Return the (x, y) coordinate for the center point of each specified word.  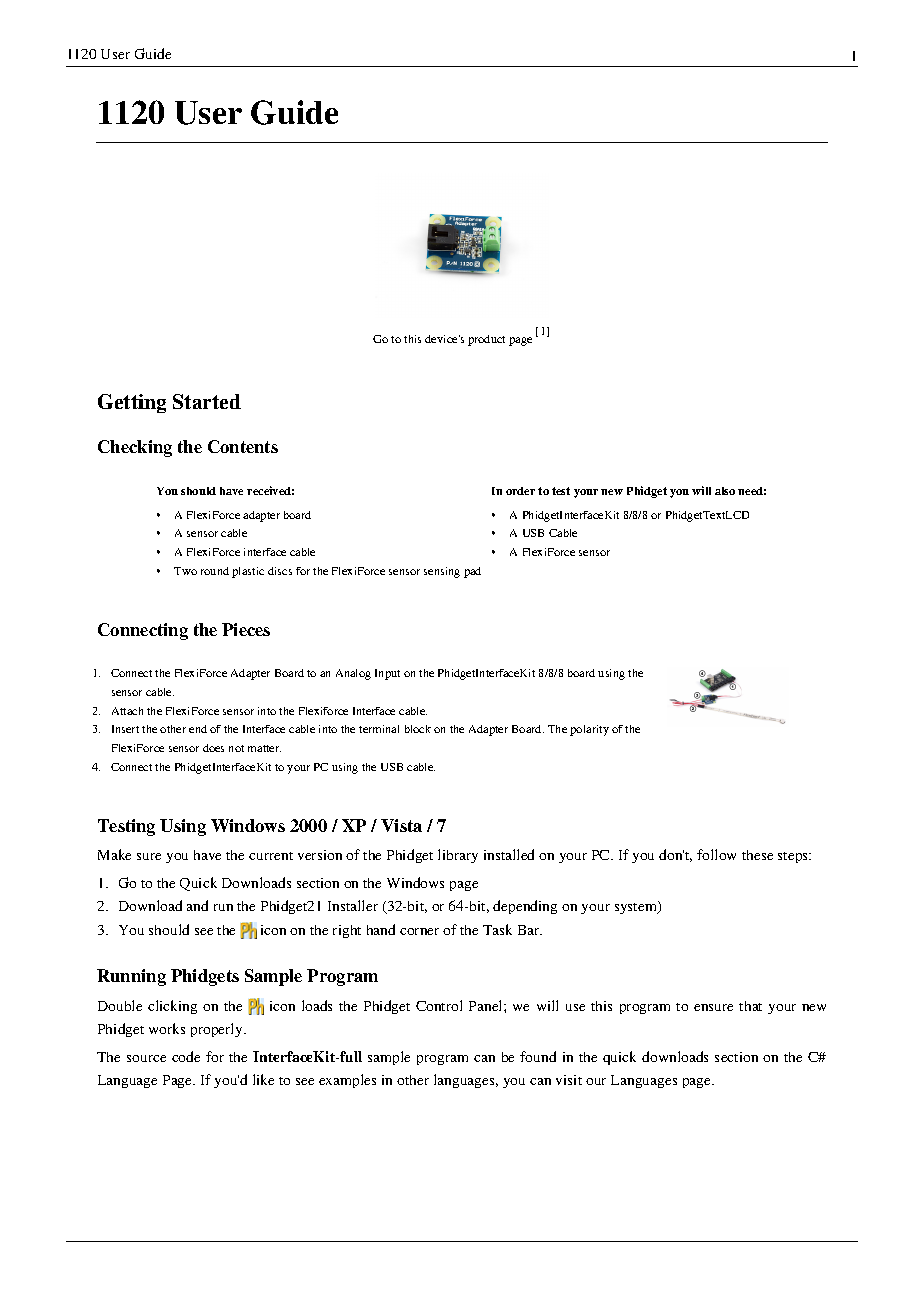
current (271, 856)
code (186, 1056)
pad (472, 572)
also (725, 491)
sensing (442, 572)
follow (716, 854)
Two (185, 571)
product (486, 340)
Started (207, 401)
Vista (401, 825)
